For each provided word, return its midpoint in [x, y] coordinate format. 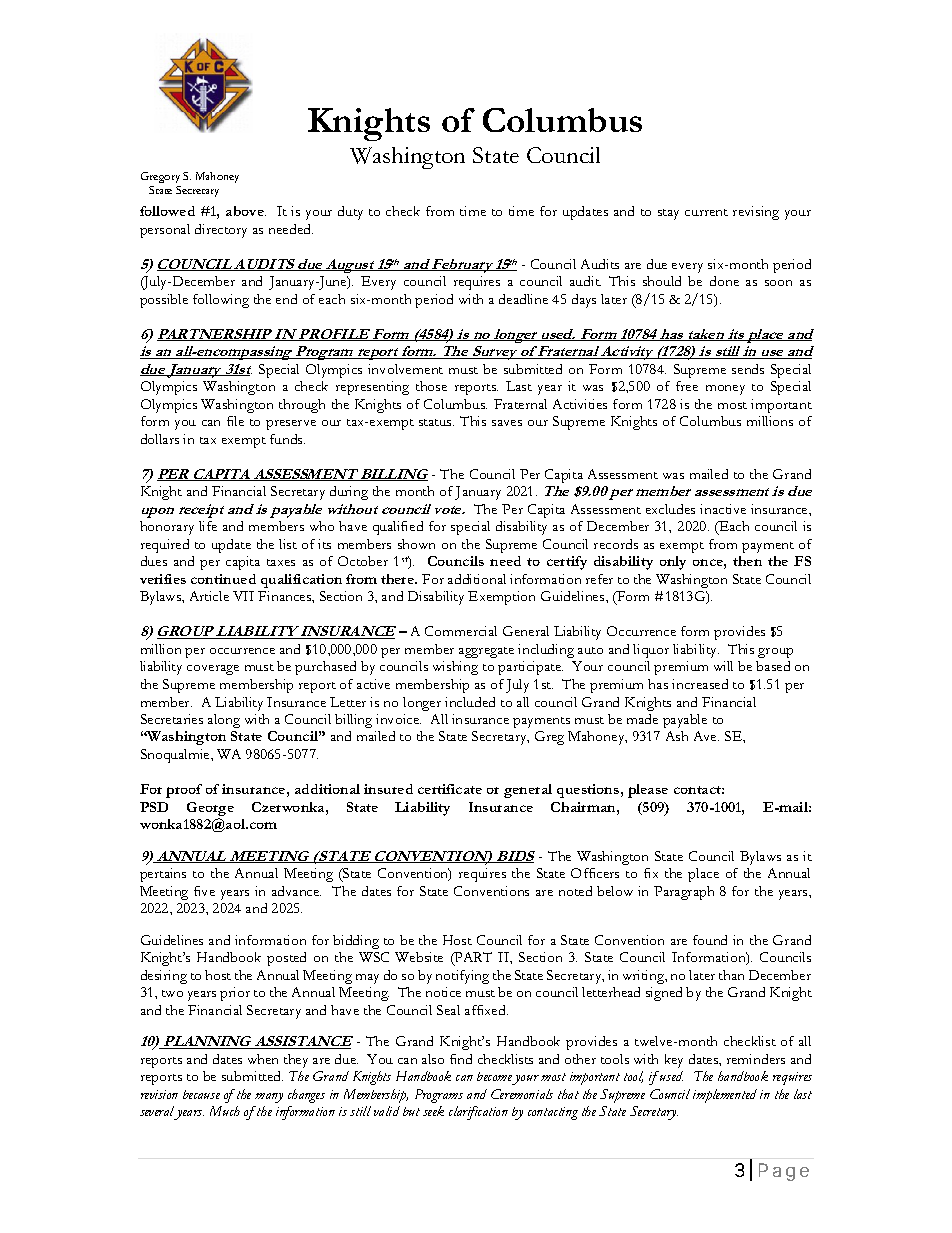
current [706, 212]
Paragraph [684, 893]
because [201, 1094]
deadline [523, 299]
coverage [213, 670]
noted [575, 891]
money [725, 390]
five [204, 891]
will [723, 666]
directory [221, 231]
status [436, 422]
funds [287, 439]
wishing [455, 668]
